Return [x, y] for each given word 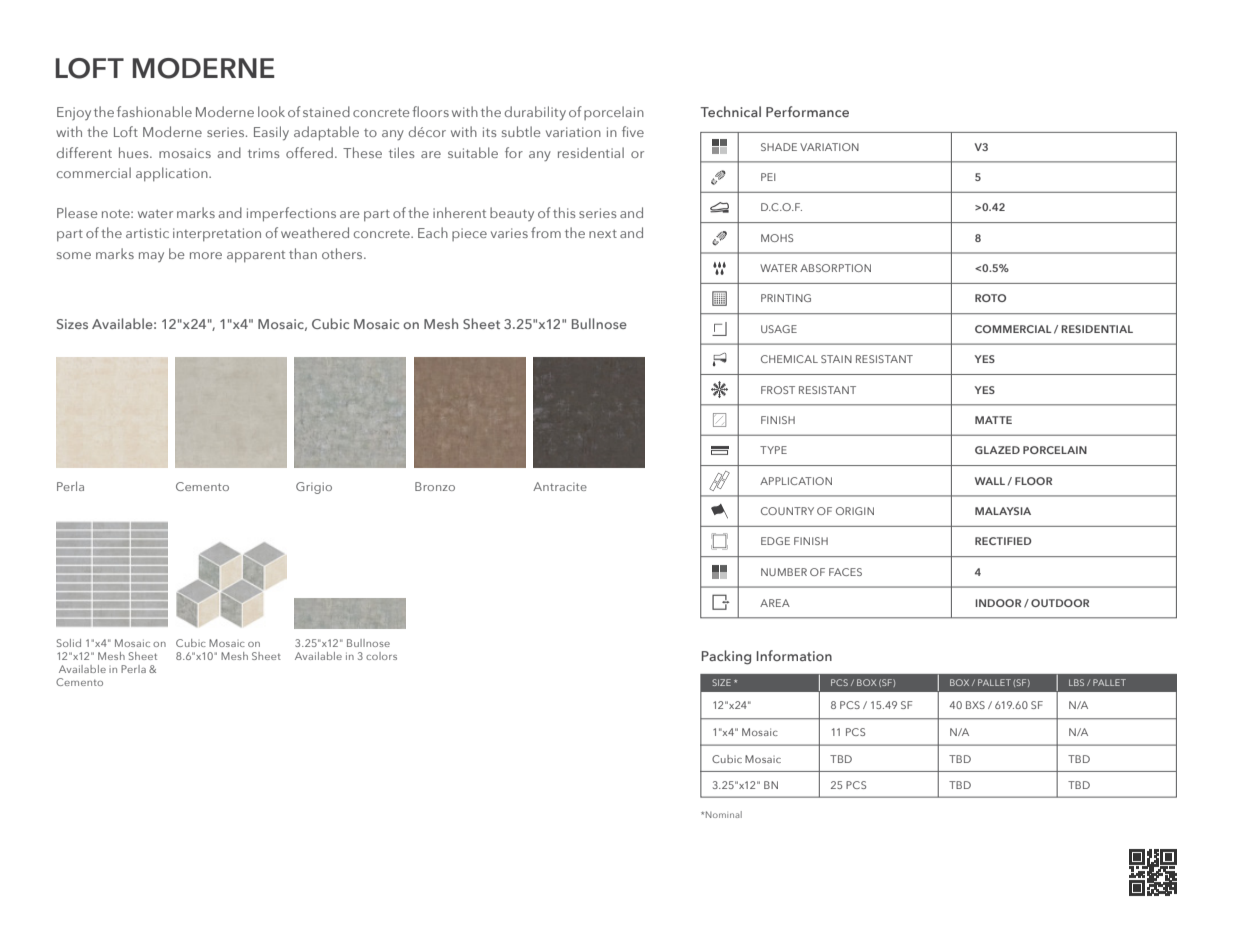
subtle [521, 131]
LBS [1076, 682]
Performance [807, 111]
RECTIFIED [1003, 541]
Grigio [314, 488]
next [603, 233]
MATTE [993, 420]
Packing [726, 657]
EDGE [775, 541]
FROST [778, 390]
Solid [68, 643]
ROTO [990, 298]
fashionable [154, 111]
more [206, 255]
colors [381, 656]
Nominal [724, 814]
